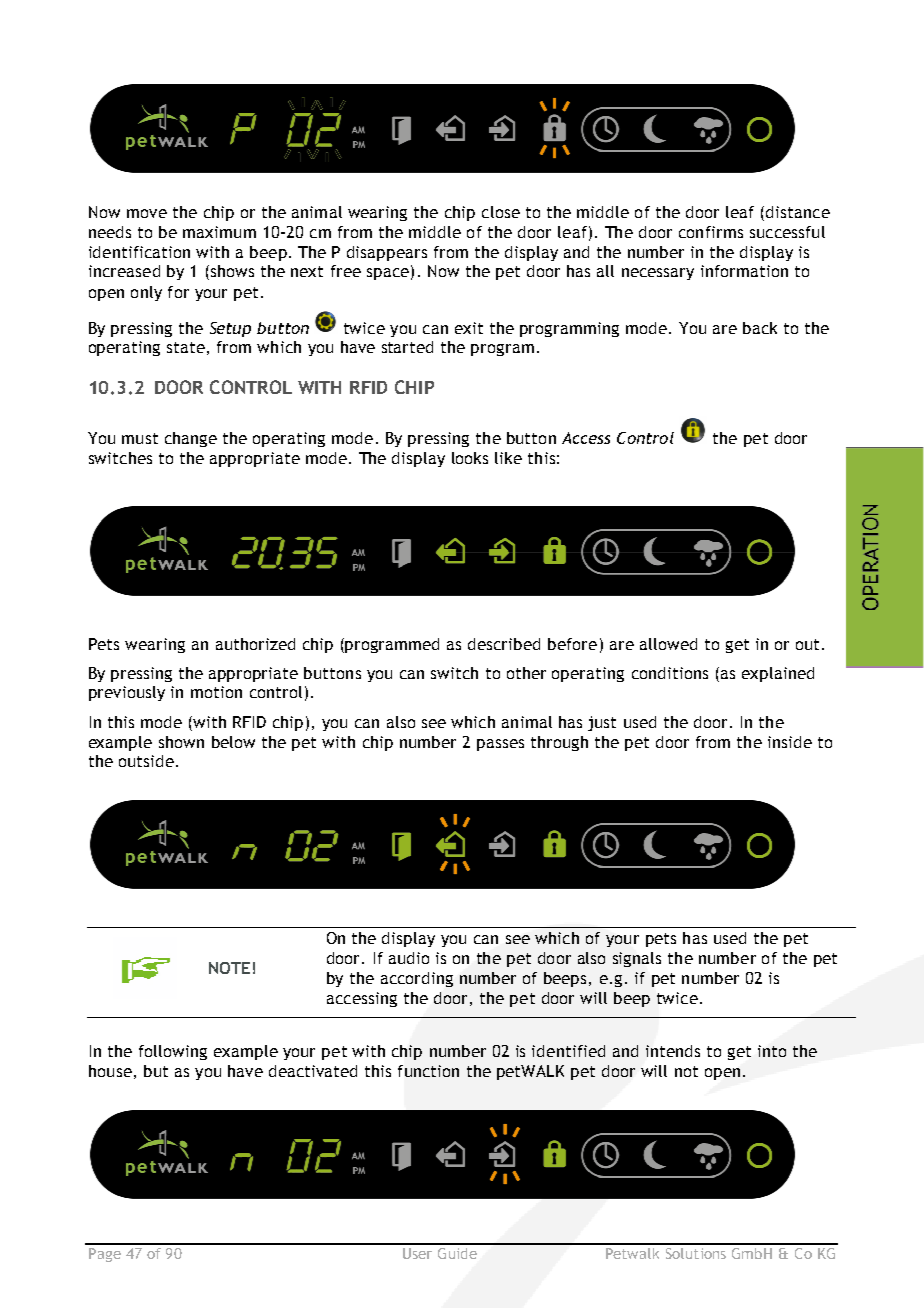  What do you see at coordinates (457, 1253) in the screenshot?
I see `Guide` at bounding box center [457, 1253].
